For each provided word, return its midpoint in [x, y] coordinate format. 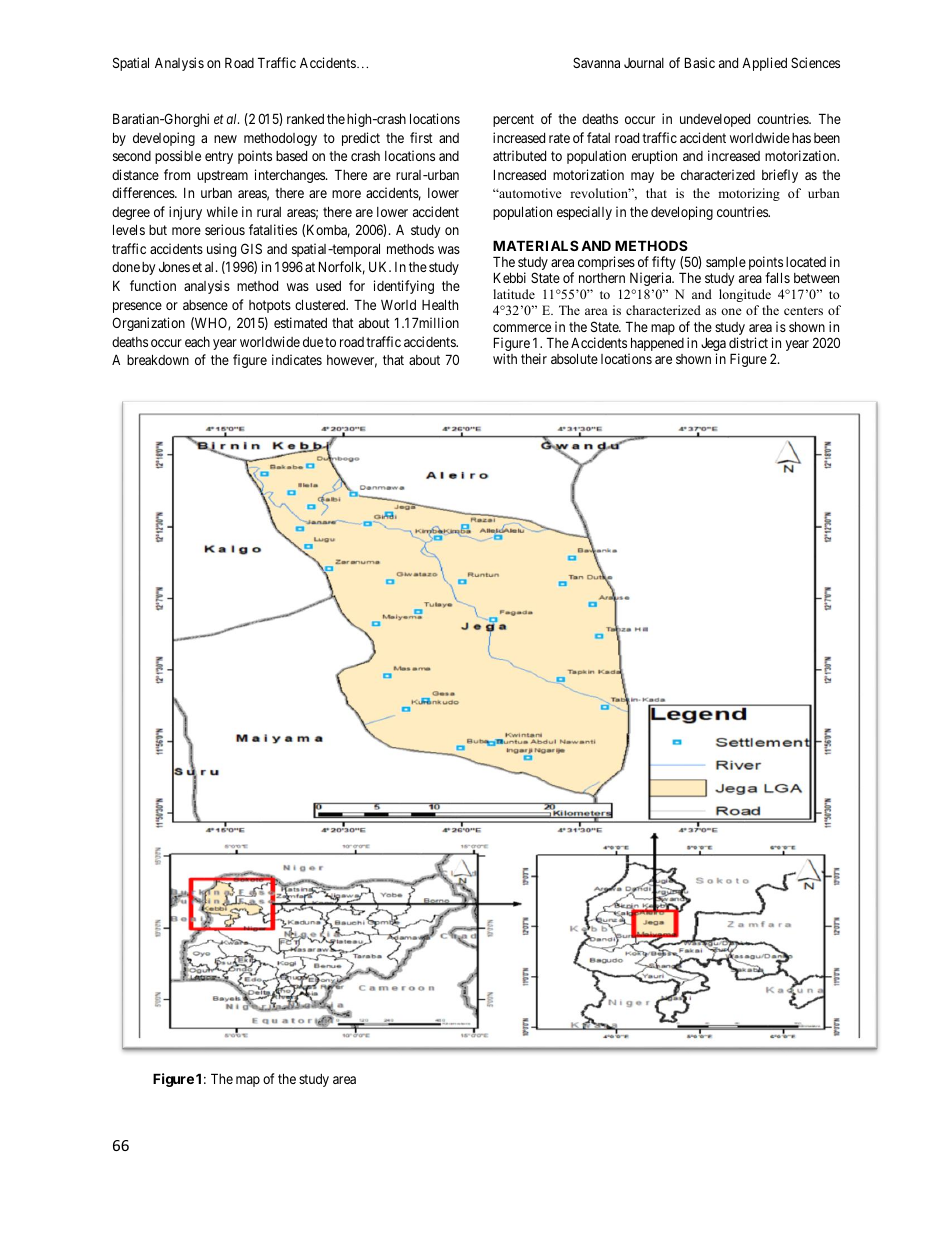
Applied [764, 64]
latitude [514, 294]
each [197, 341]
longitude [745, 295]
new [225, 139]
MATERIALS [536, 245]
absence [205, 305]
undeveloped [715, 120]
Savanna [596, 62]
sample [726, 263]
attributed [519, 155]
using [221, 250]
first [421, 137]
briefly [780, 176]
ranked [305, 119]
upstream [222, 176]
